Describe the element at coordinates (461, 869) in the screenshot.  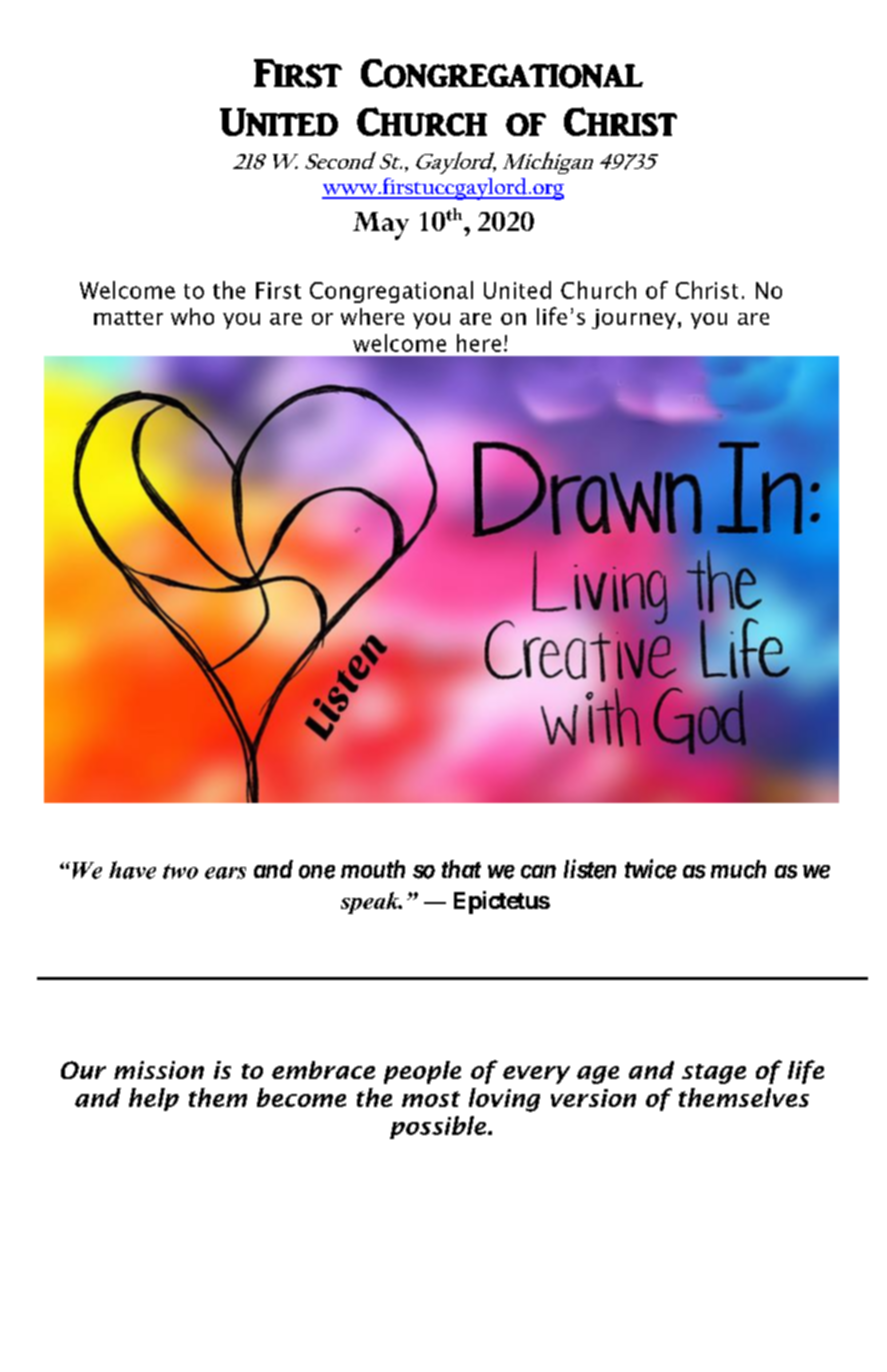
I see `that` at that location.
